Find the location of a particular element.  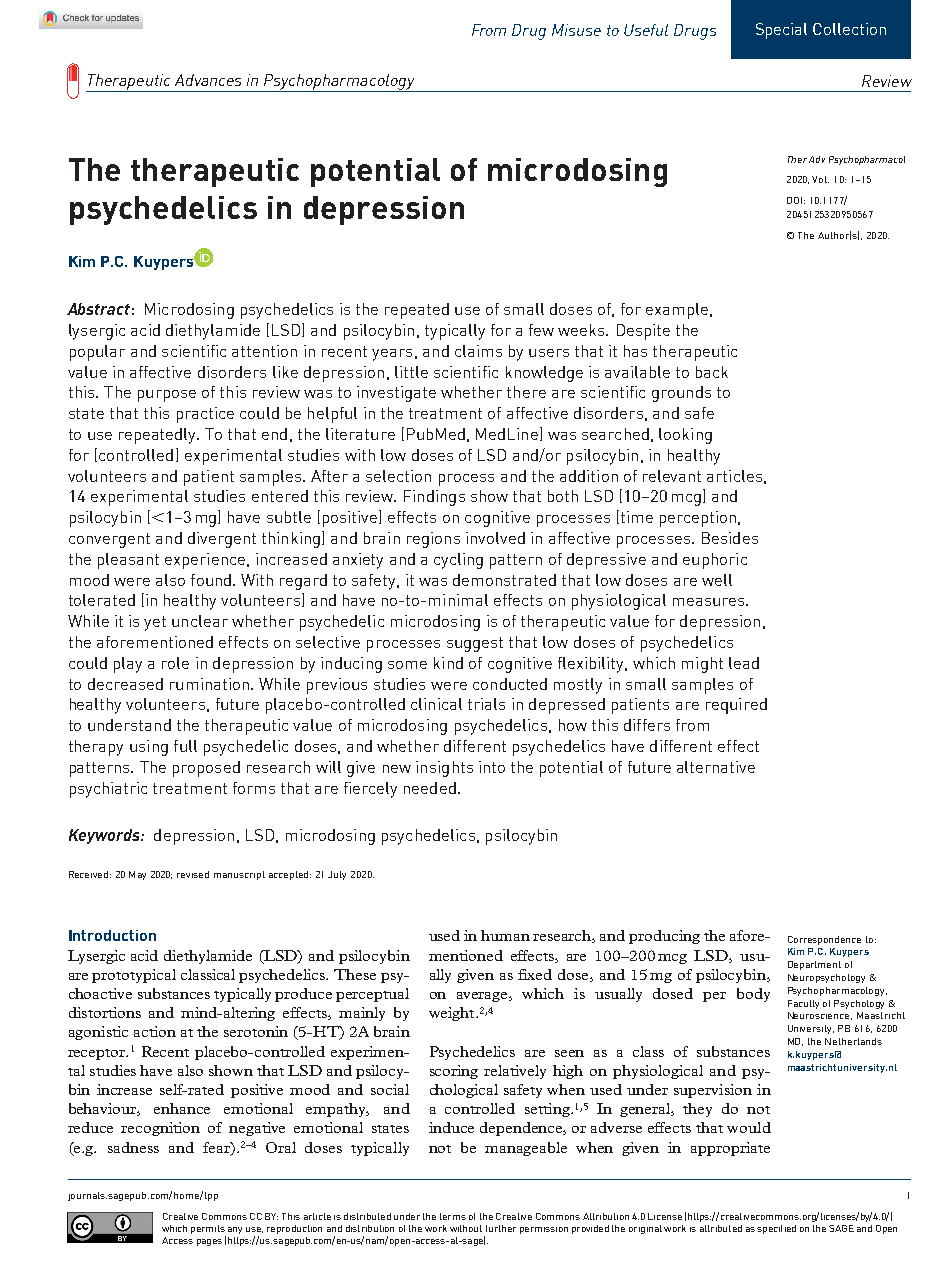

Misuse is located at coordinates (576, 30).
